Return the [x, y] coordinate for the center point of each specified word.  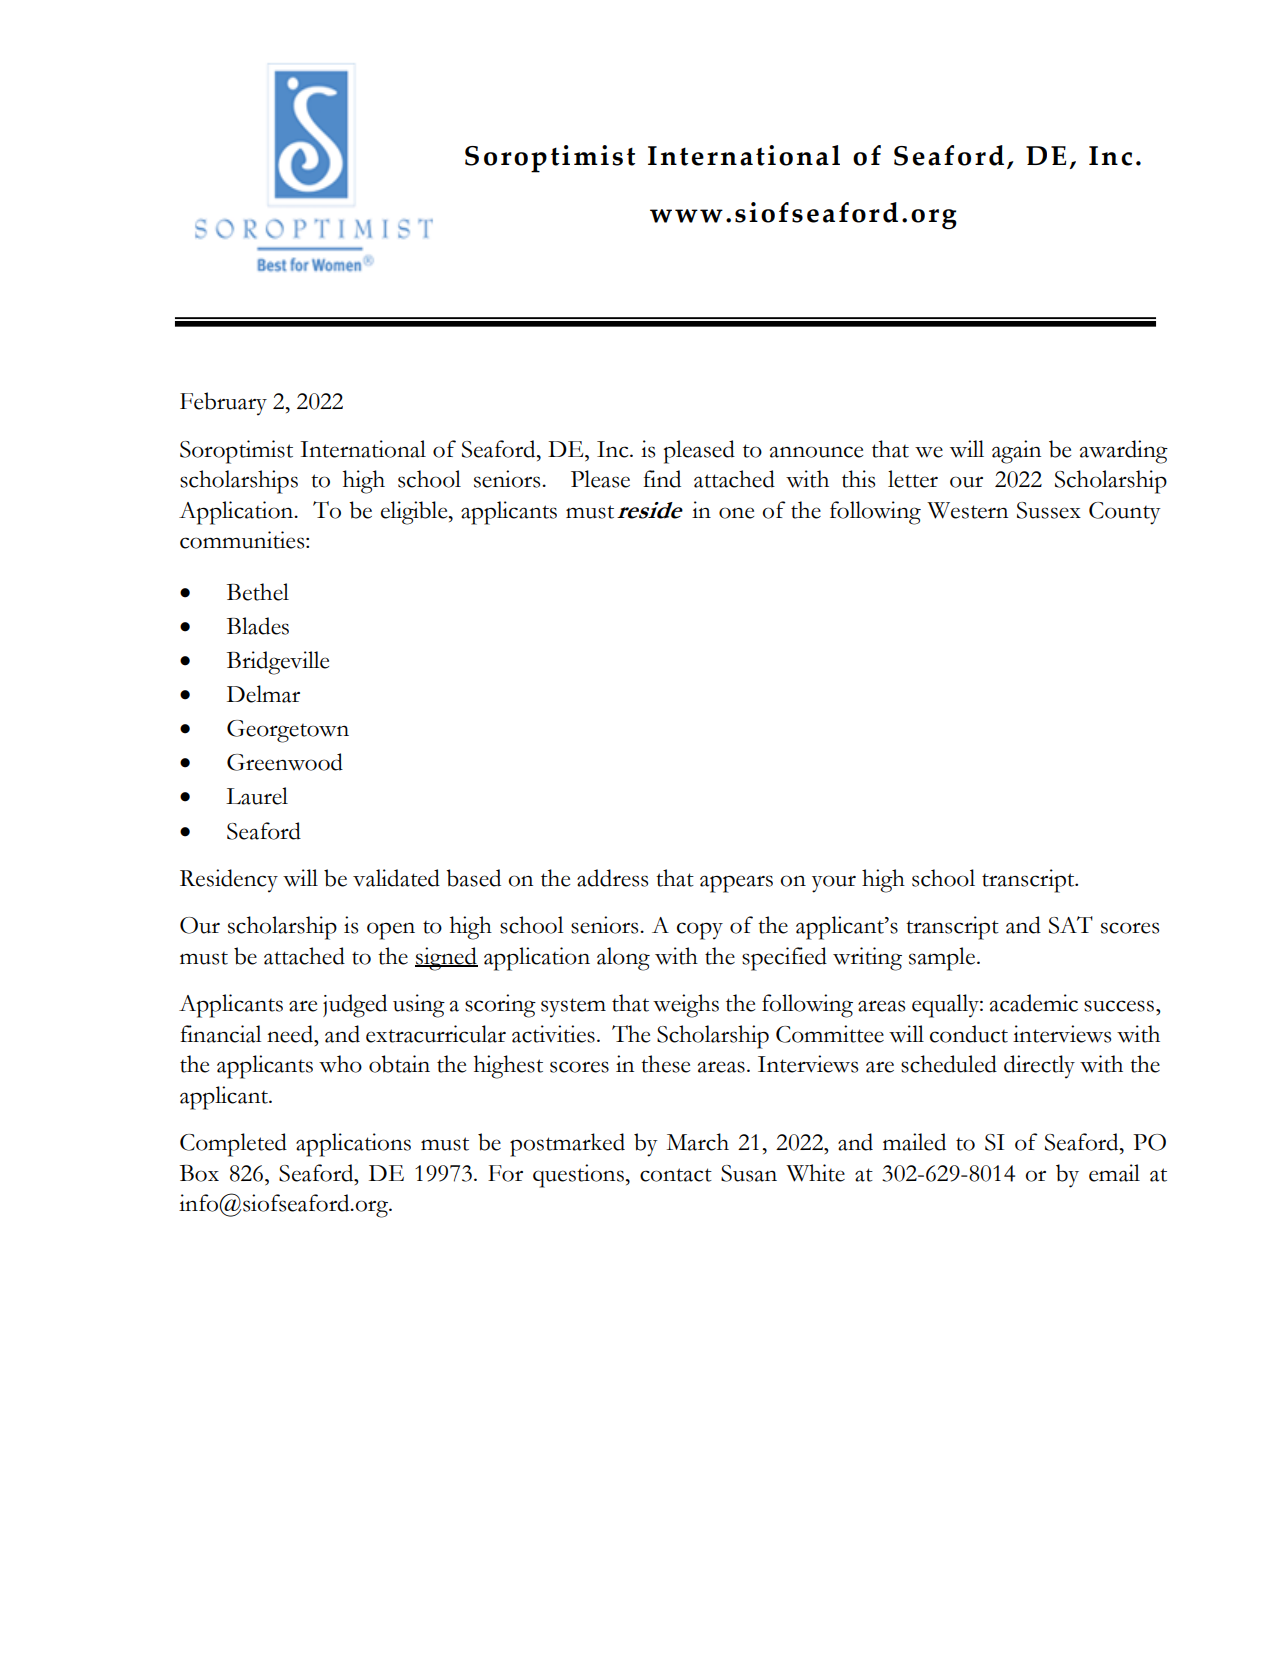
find [662, 479]
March [698, 1142]
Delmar [263, 694]
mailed [914, 1142]
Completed [233, 1145]
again [1016, 452]
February [223, 404]
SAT [1071, 925]
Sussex [1049, 510]
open [391, 931]
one [736, 513]
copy [700, 931]
